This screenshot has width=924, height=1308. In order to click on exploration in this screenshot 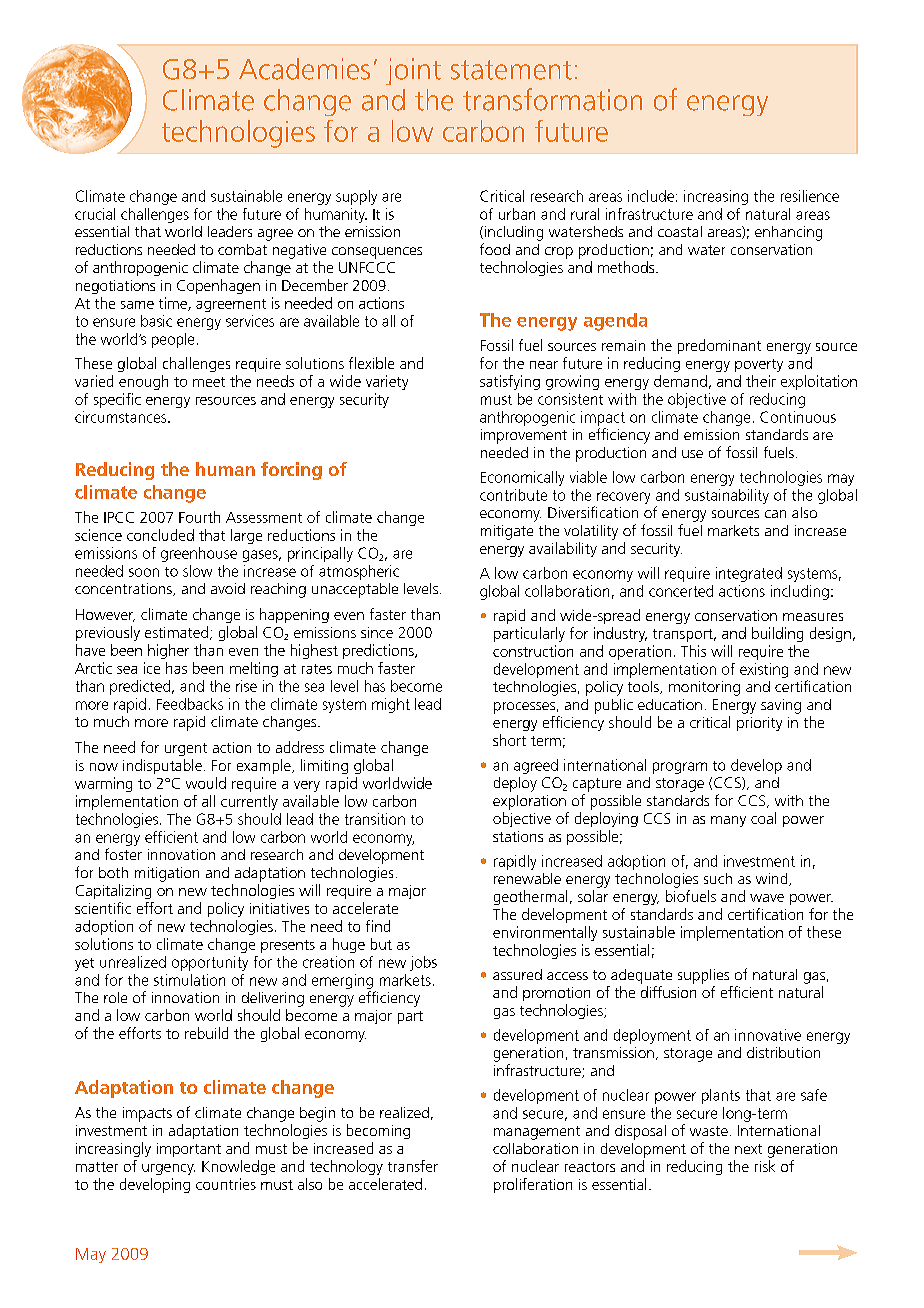, I will do `click(529, 802)`.
